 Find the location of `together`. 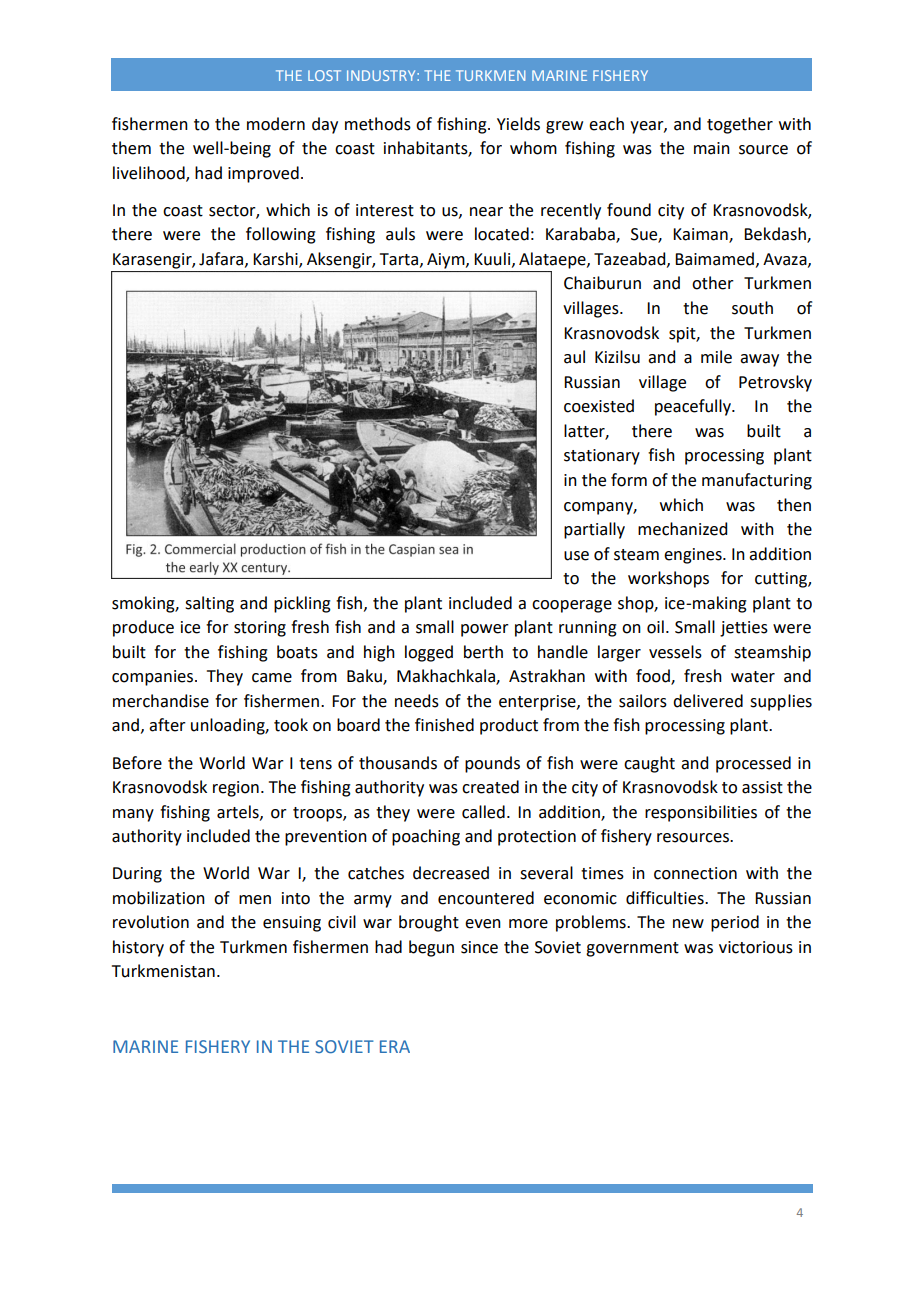

together is located at coordinates (740, 125).
